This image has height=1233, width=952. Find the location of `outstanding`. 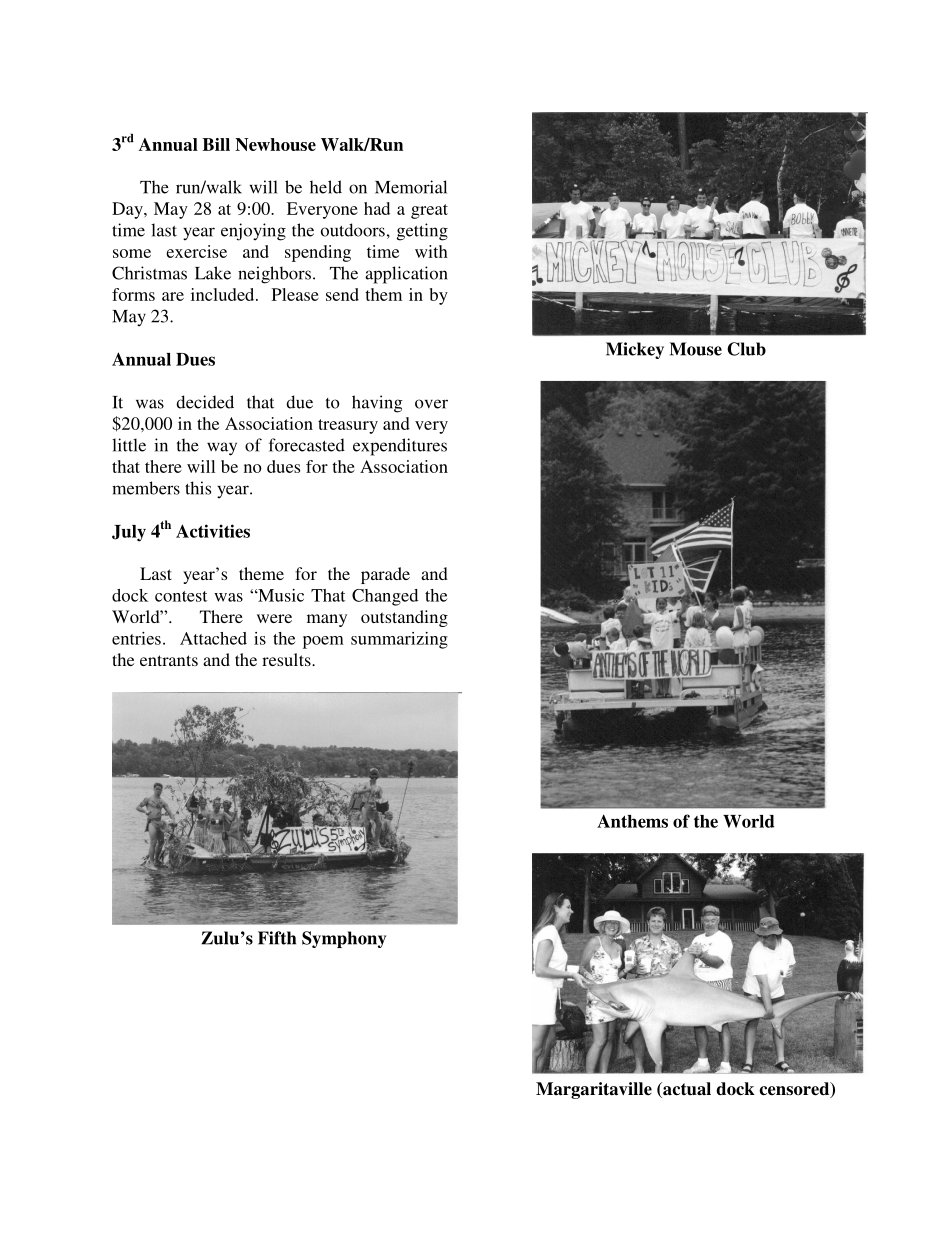

outstanding is located at coordinates (404, 618).
